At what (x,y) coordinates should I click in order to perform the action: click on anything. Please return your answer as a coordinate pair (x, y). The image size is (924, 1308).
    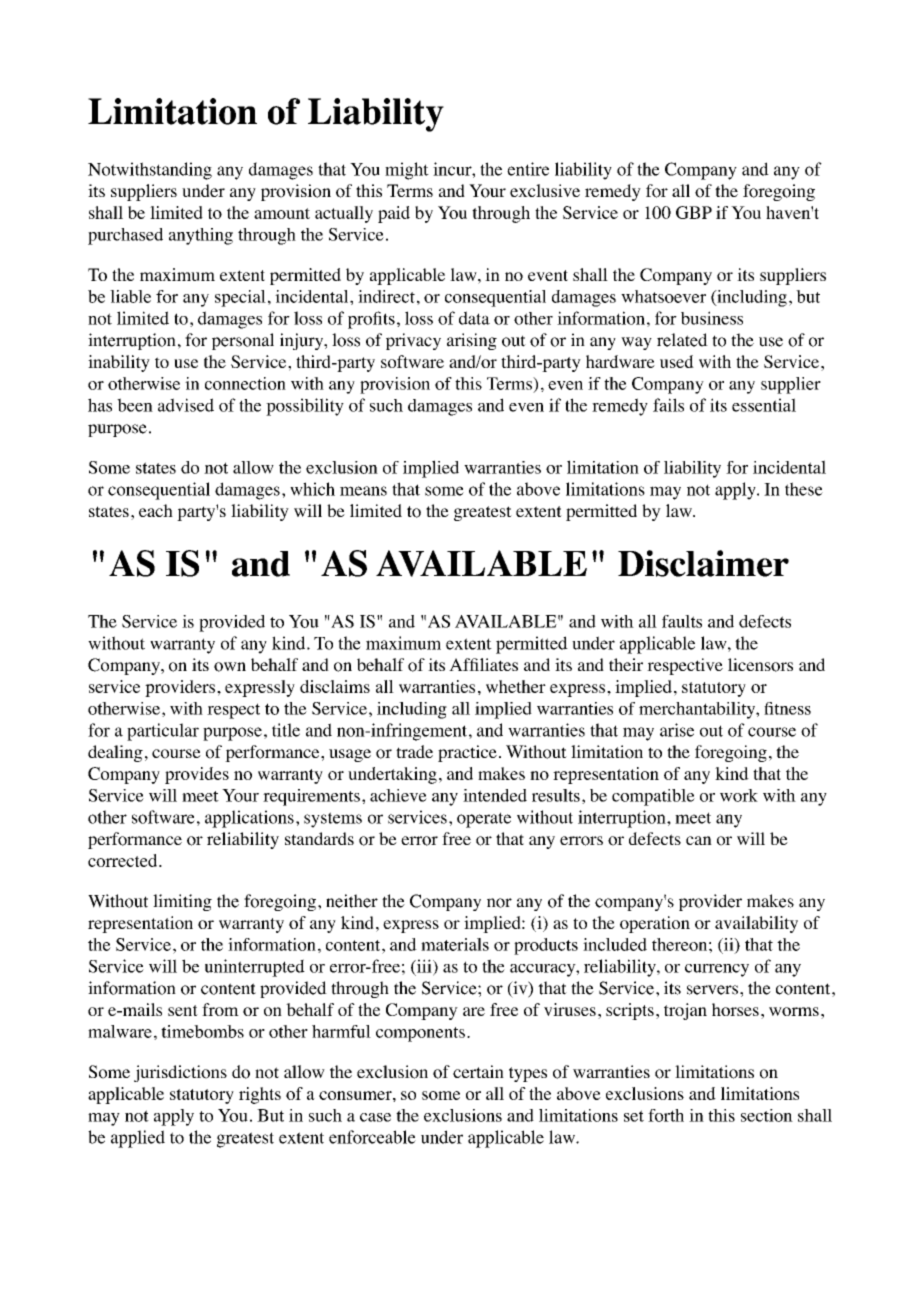
    Looking at the image, I should click on (201, 236).
